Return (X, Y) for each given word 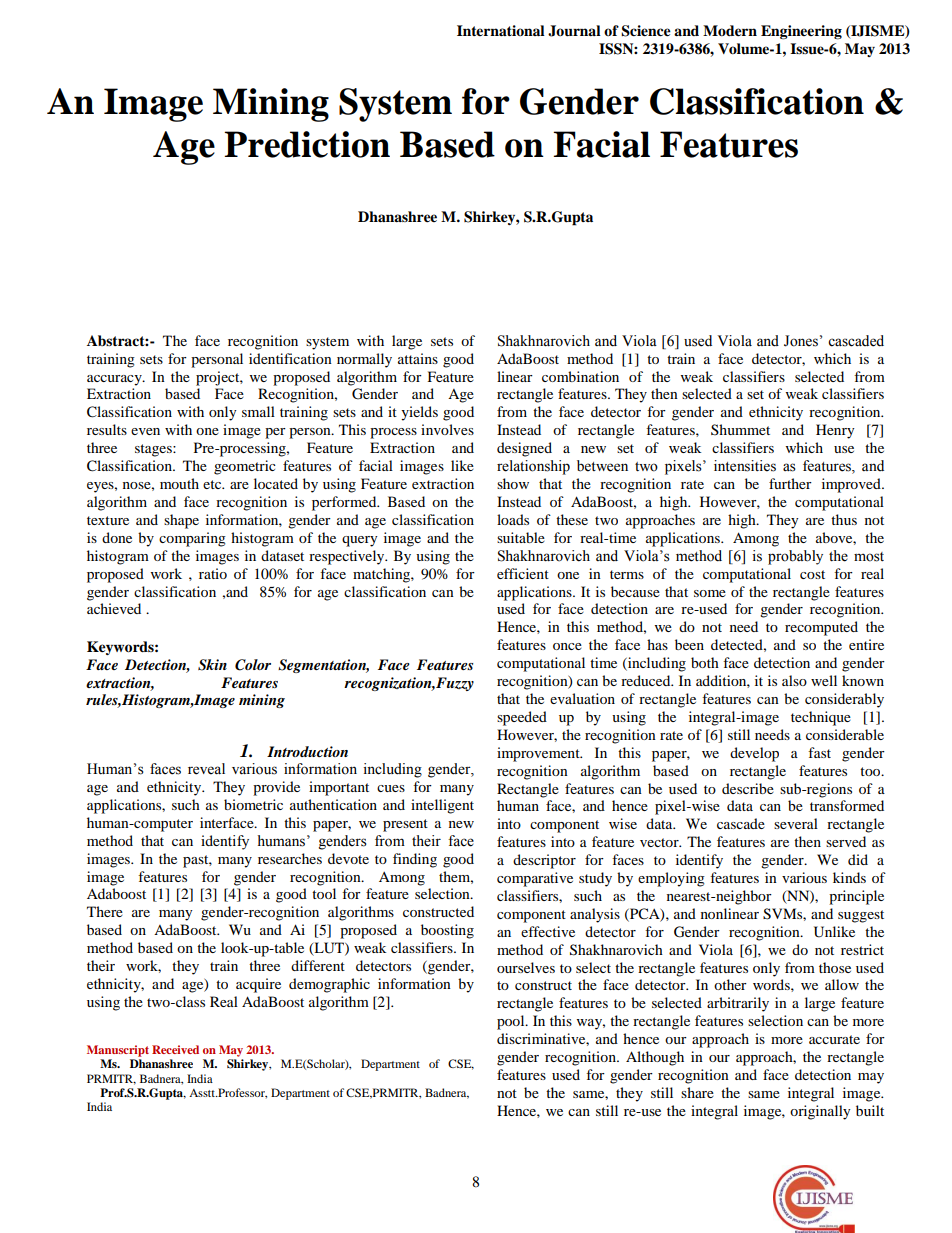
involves (447, 429)
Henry (835, 431)
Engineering (801, 32)
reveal (206, 769)
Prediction (307, 144)
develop (754, 754)
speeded (522, 718)
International (501, 30)
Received (175, 1049)
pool (512, 1022)
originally (820, 1112)
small (258, 411)
